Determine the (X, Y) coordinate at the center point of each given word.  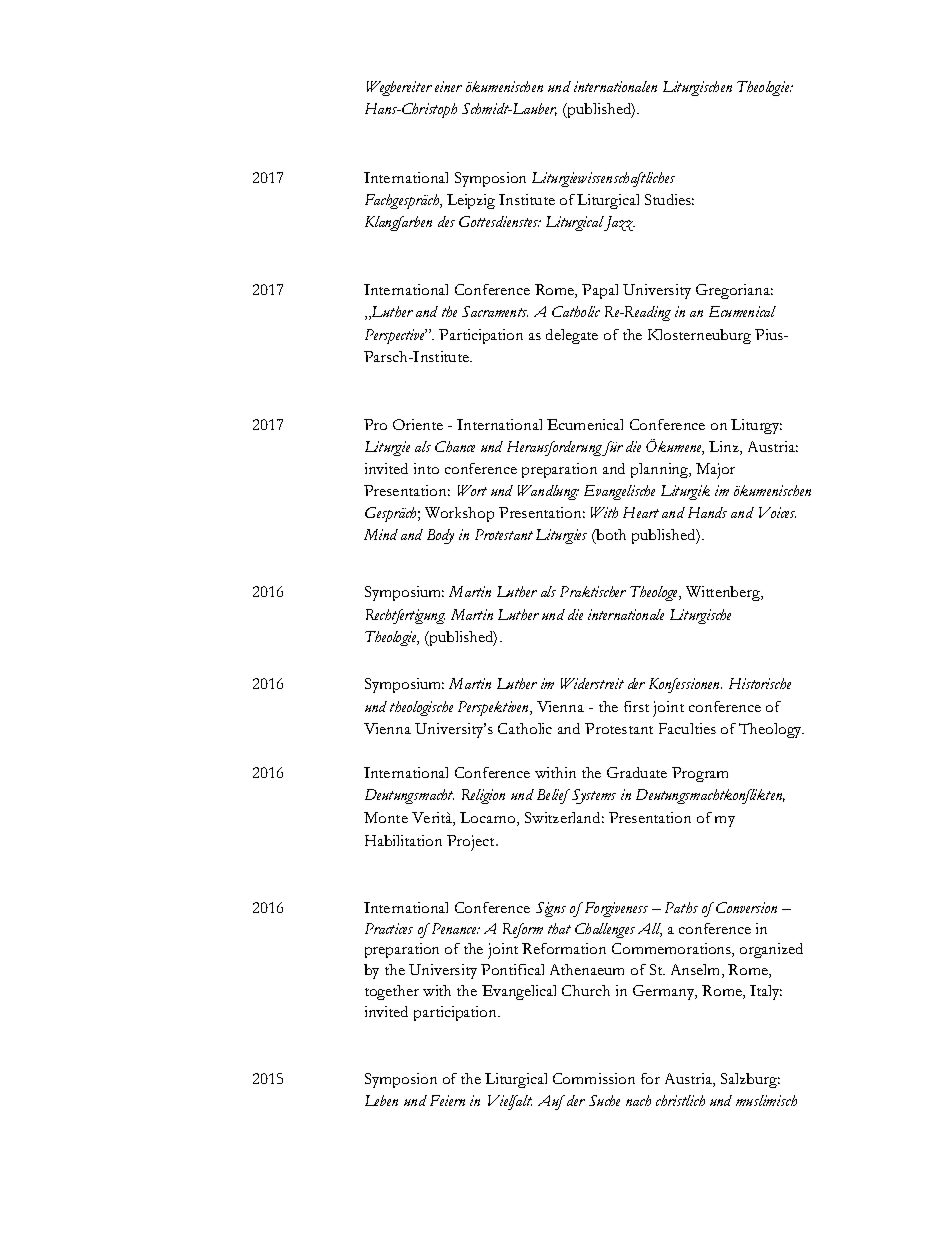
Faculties (687, 728)
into (426, 468)
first (636, 706)
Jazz (619, 223)
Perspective (396, 336)
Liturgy (756, 426)
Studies (669, 199)
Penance (454, 928)
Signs (551, 909)
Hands (707, 512)
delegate (572, 336)
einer (448, 86)
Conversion (746, 907)
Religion (483, 796)
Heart (641, 512)
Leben (381, 1100)
